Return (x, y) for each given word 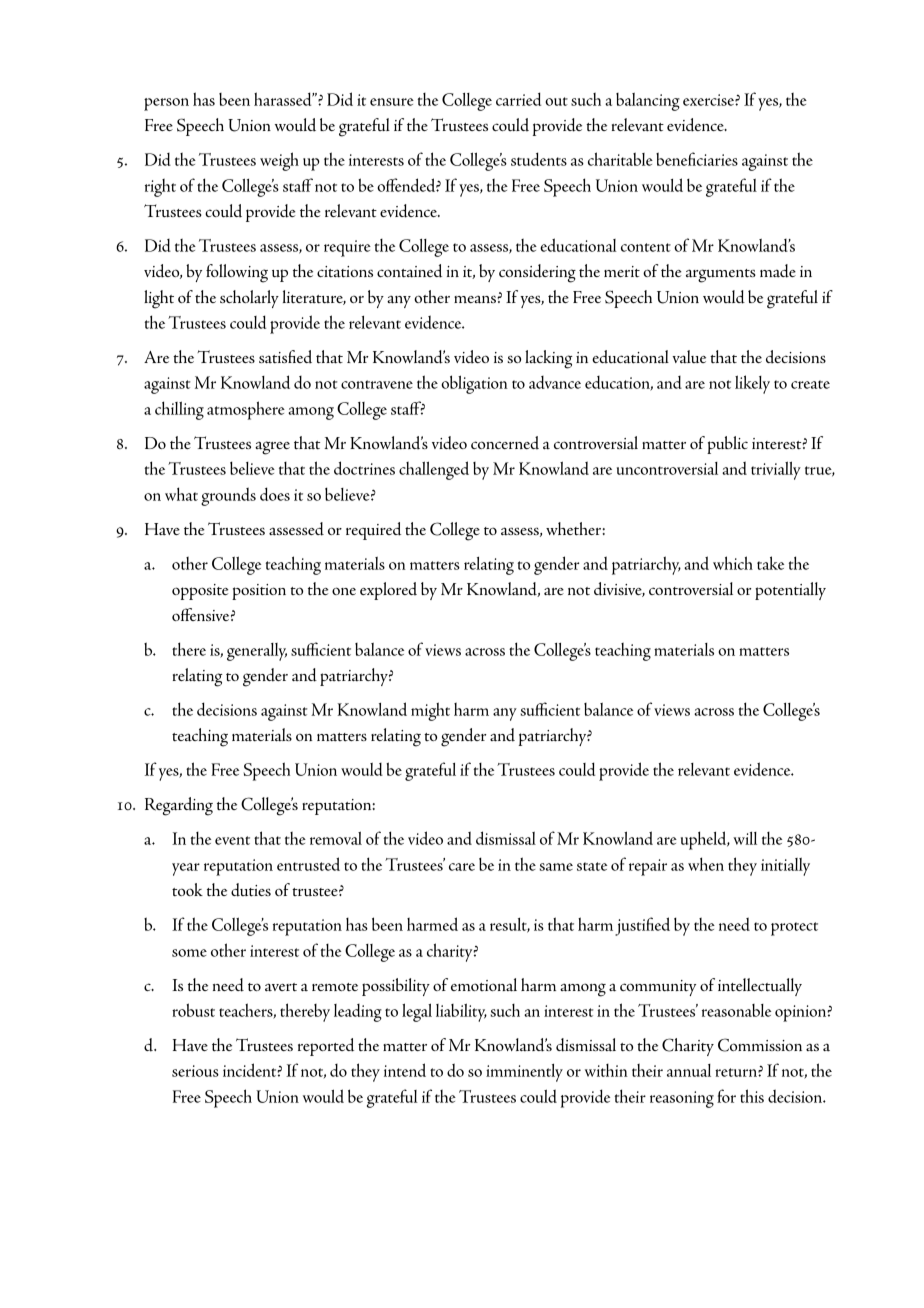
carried (518, 99)
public (727, 445)
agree (272, 448)
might (430, 711)
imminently (524, 1073)
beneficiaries (697, 159)
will (745, 838)
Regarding (179, 806)
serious (195, 1071)
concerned (505, 443)
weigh (279, 161)
